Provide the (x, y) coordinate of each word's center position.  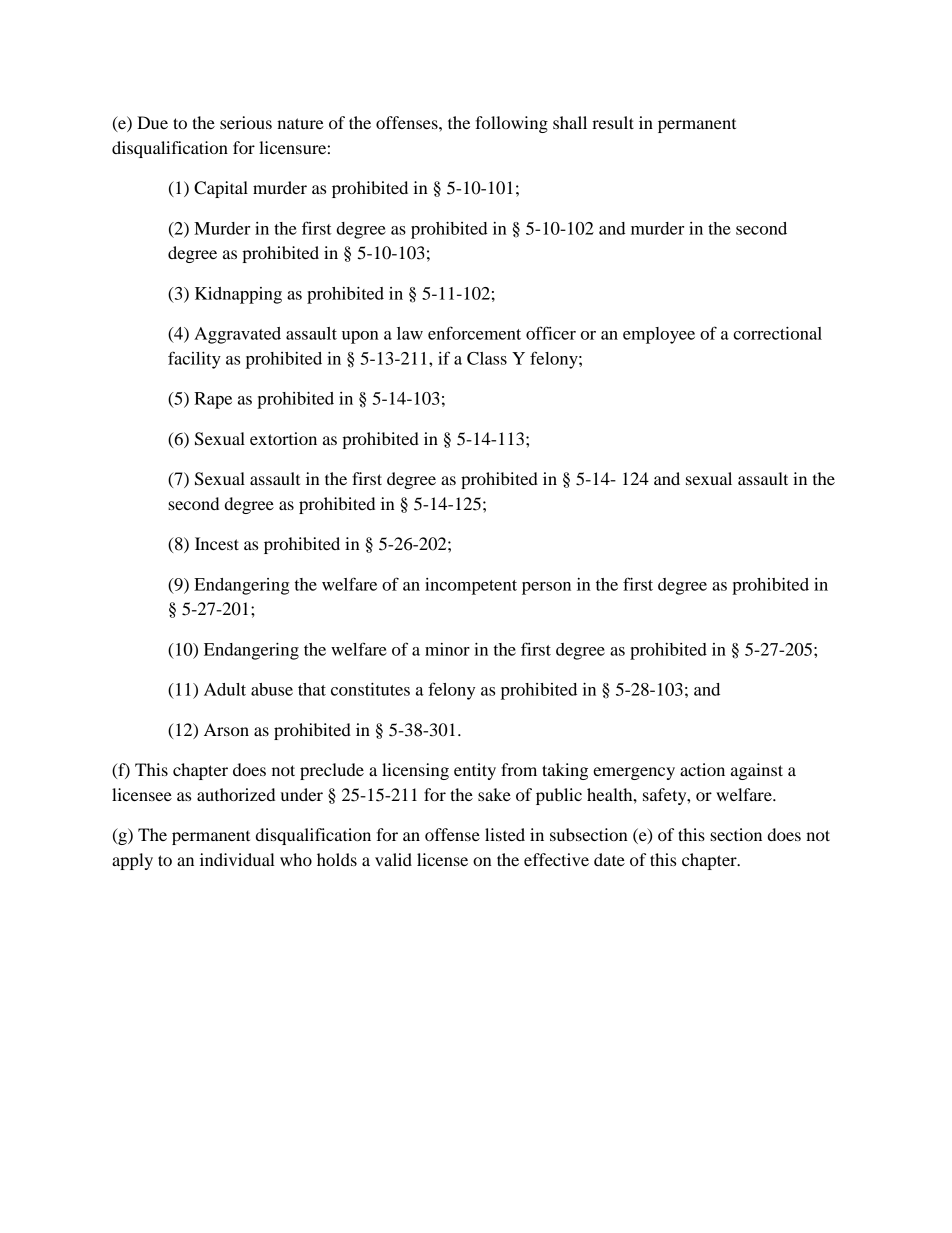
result (613, 122)
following (511, 124)
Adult (225, 689)
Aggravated (237, 335)
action (702, 769)
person (546, 588)
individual (237, 859)
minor (447, 649)
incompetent (471, 586)
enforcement (474, 333)
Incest (217, 543)
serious (246, 122)
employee (659, 335)
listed (505, 834)
